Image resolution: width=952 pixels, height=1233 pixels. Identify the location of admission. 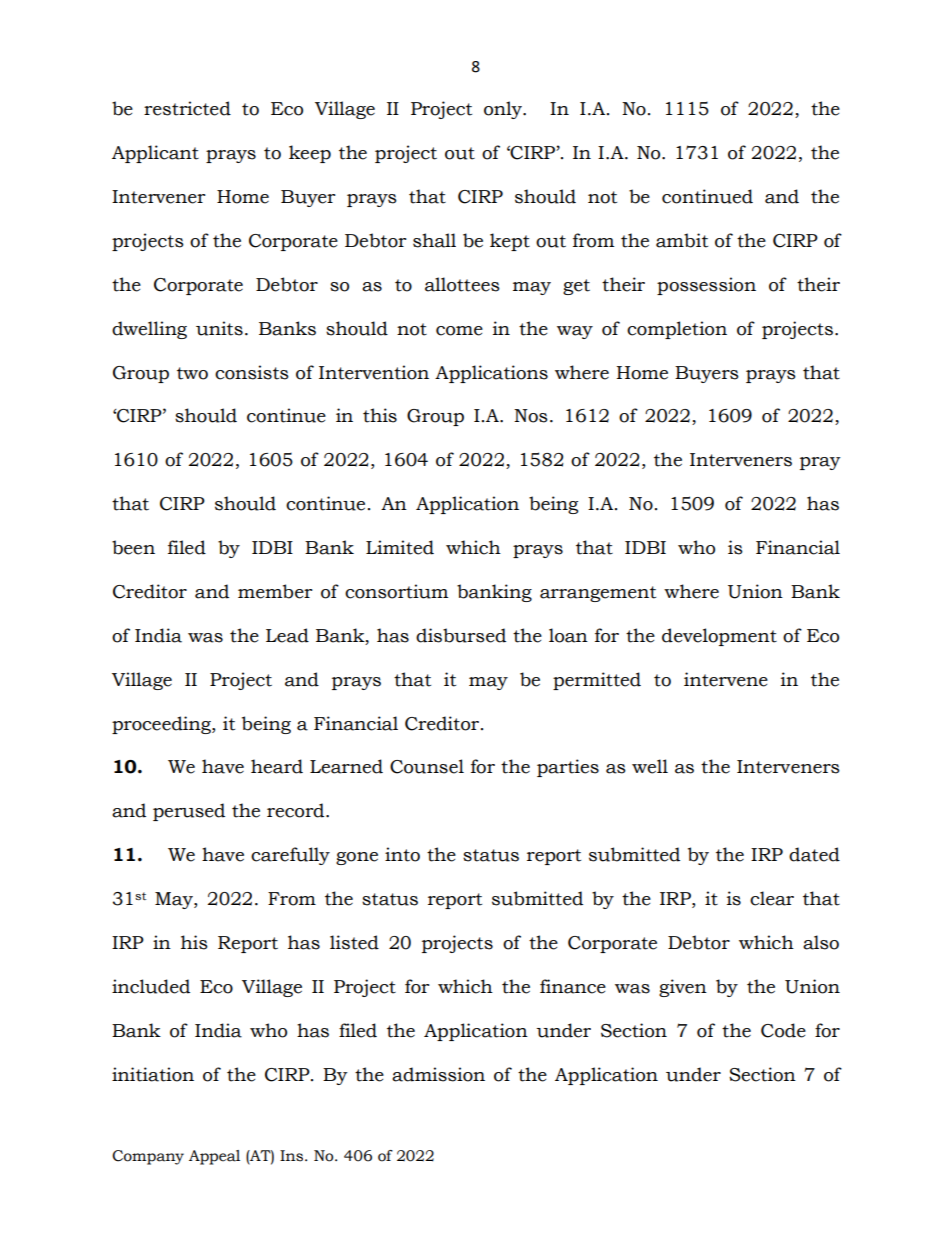
(438, 1074).
